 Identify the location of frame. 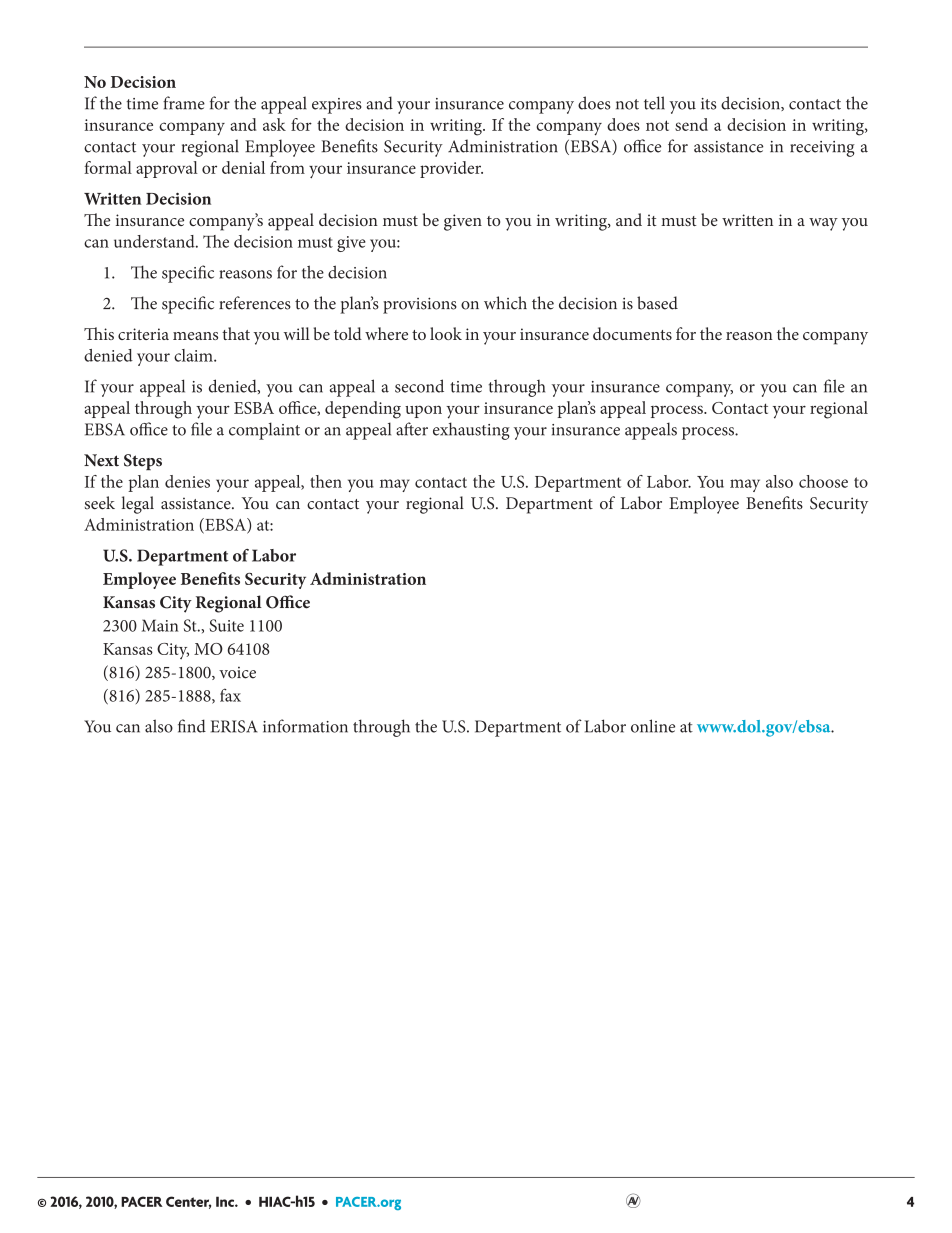
(184, 103).
